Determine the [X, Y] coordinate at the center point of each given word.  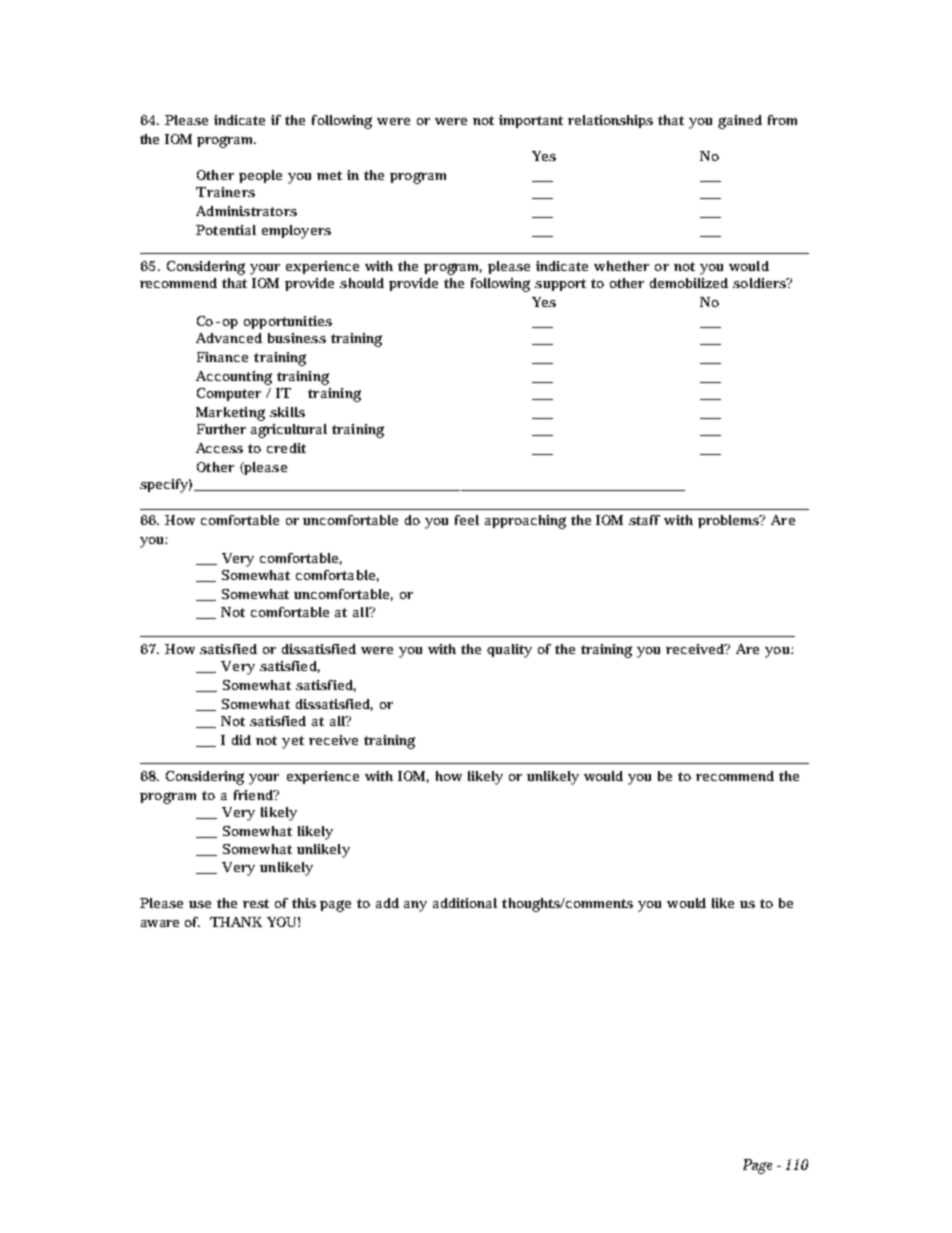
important [531, 121]
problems [728, 521]
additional [465, 903]
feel [467, 520]
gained [740, 122]
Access [219, 448]
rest [256, 903]
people [260, 176]
